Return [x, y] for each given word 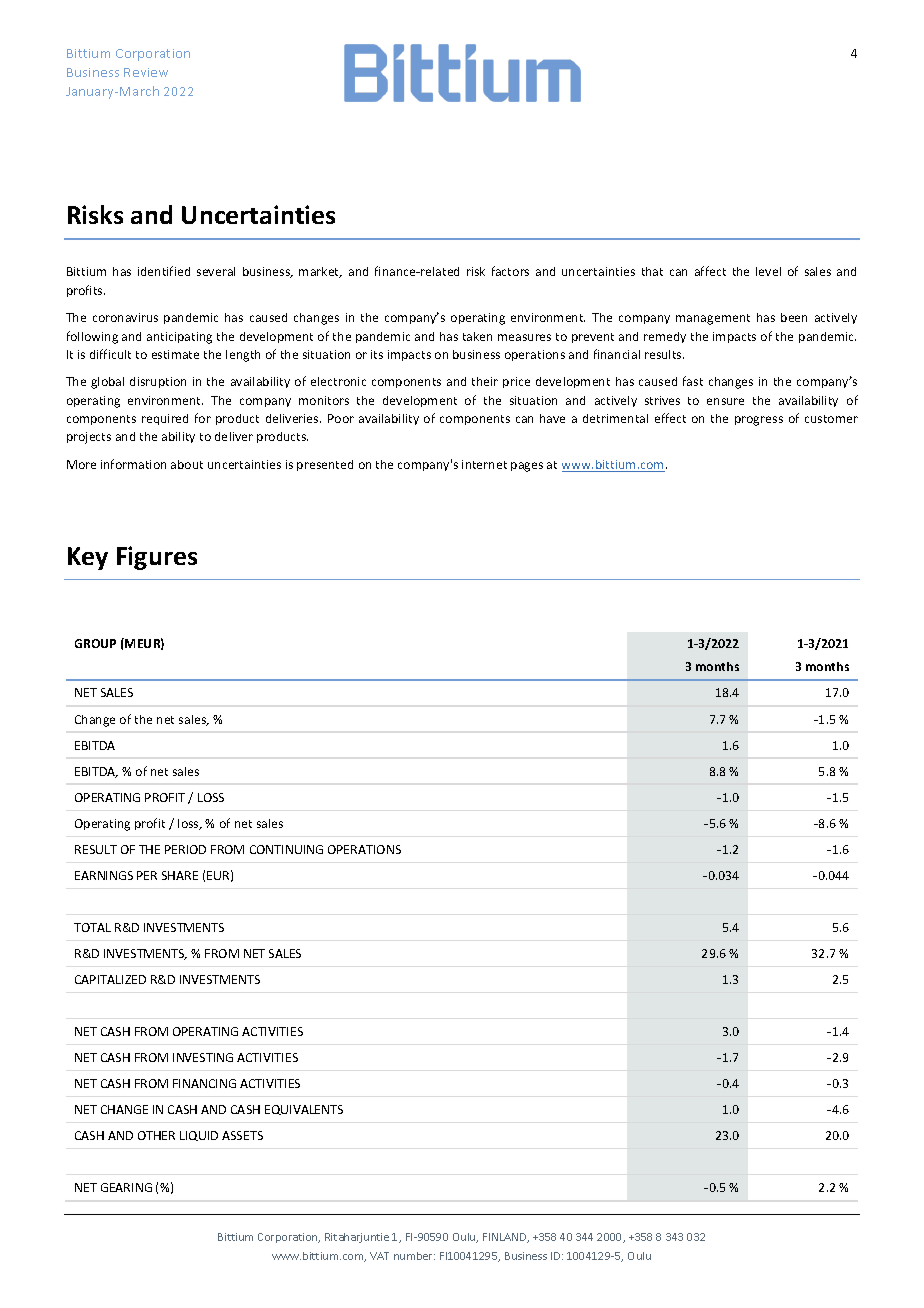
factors [510, 271]
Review [146, 72]
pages [527, 467]
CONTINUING [286, 849]
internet [484, 464]
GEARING [126, 1187]
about [187, 464]
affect [710, 271]
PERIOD [185, 849]
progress [759, 421]
